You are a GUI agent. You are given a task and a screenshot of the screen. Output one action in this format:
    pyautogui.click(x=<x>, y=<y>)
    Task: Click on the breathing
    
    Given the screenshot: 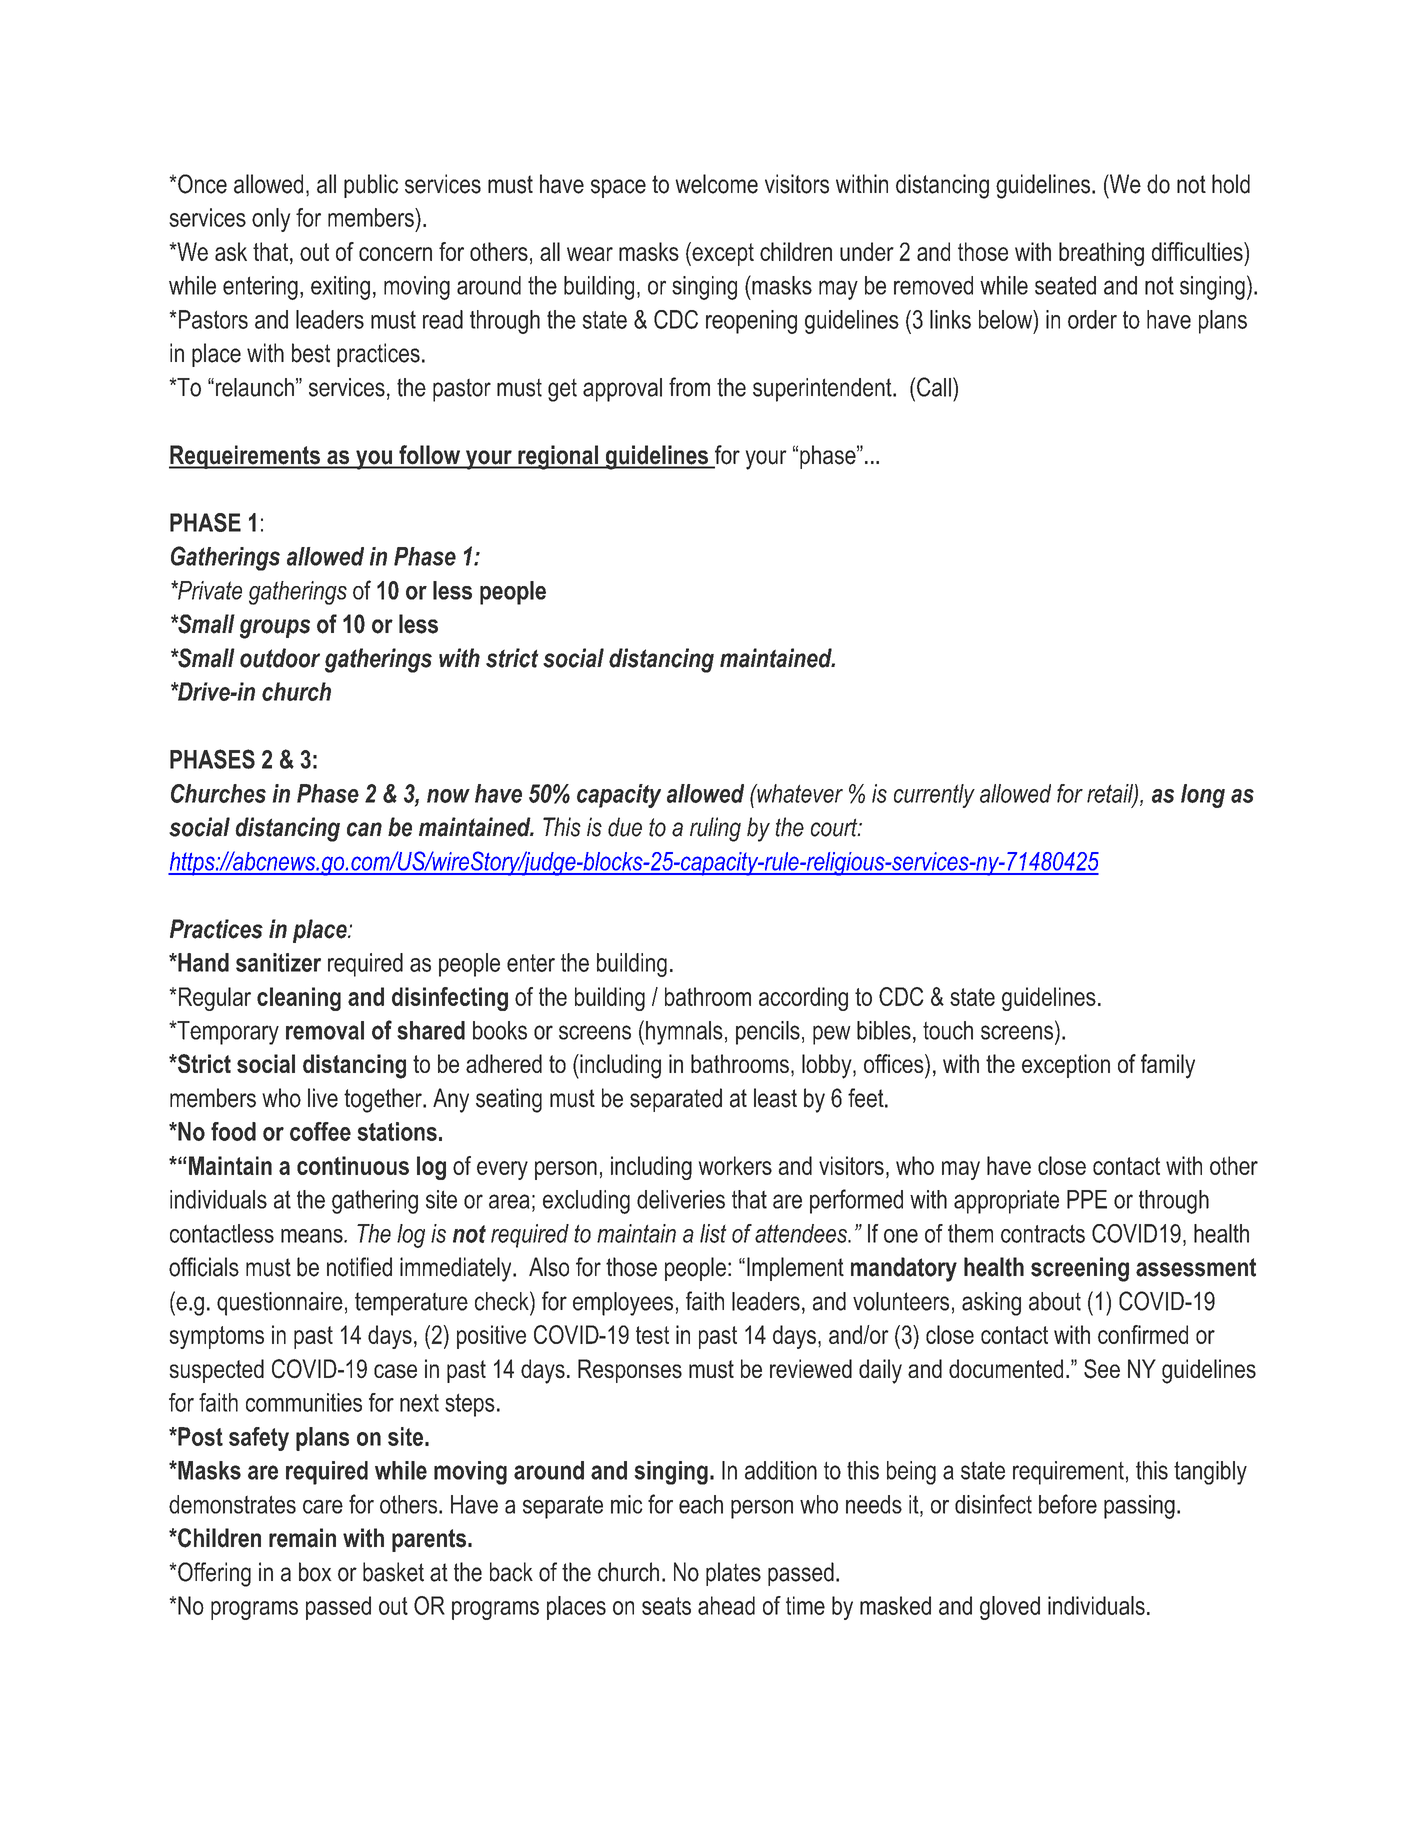 What is the action you would take?
    pyautogui.click(x=1101, y=254)
